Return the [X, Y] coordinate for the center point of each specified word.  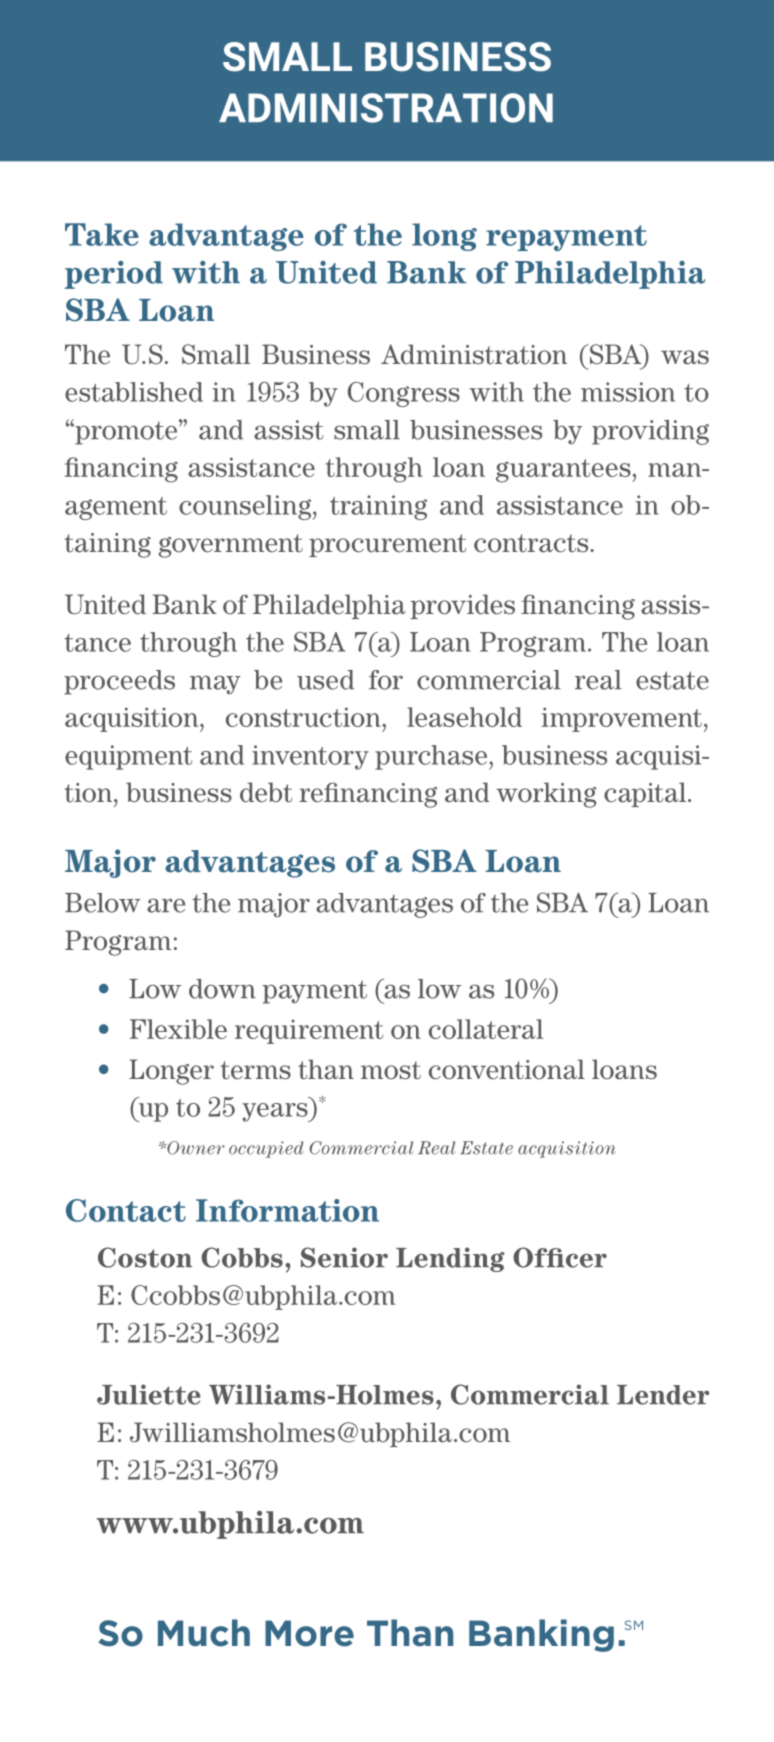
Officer [560, 1257]
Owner [195, 1148]
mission [628, 392]
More [309, 1633]
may [215, 685]
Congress [404, 394]
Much [204, 1633]
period [113, 275]
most [391, 1070]
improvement [622, 719]
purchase [432, 757]
